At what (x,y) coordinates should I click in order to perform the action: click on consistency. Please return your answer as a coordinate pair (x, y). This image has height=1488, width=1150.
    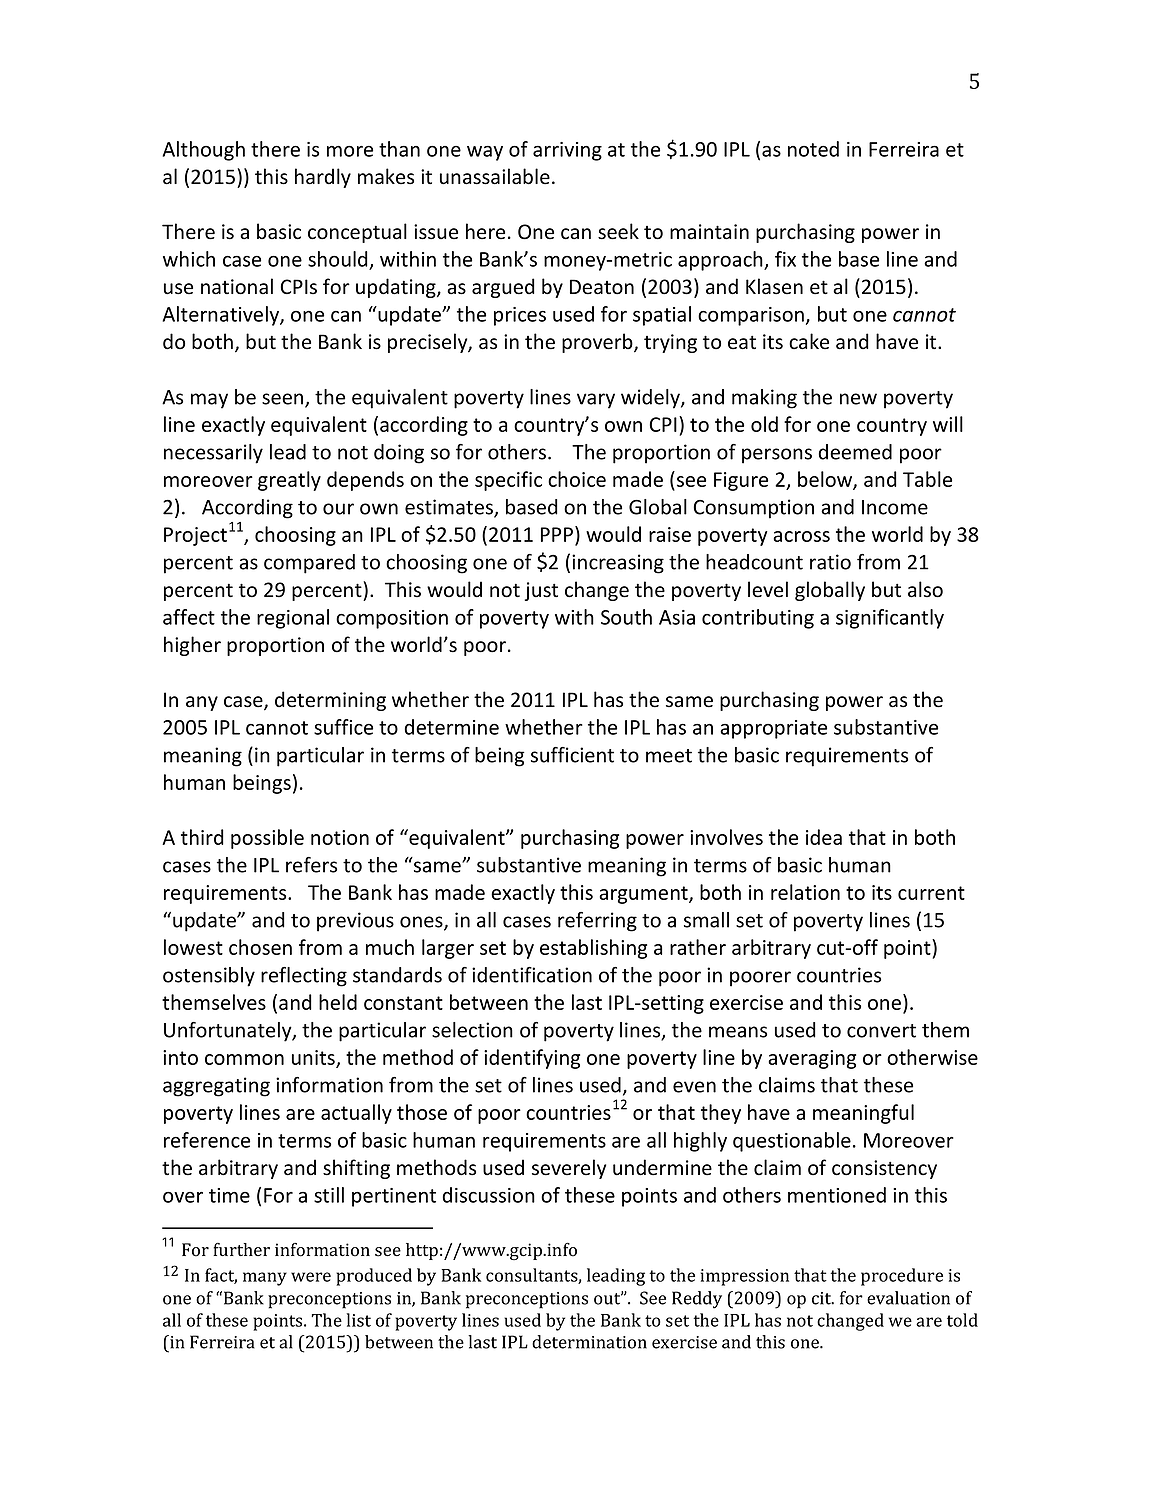
    Looking at the image, I should click on (884, 1169).
